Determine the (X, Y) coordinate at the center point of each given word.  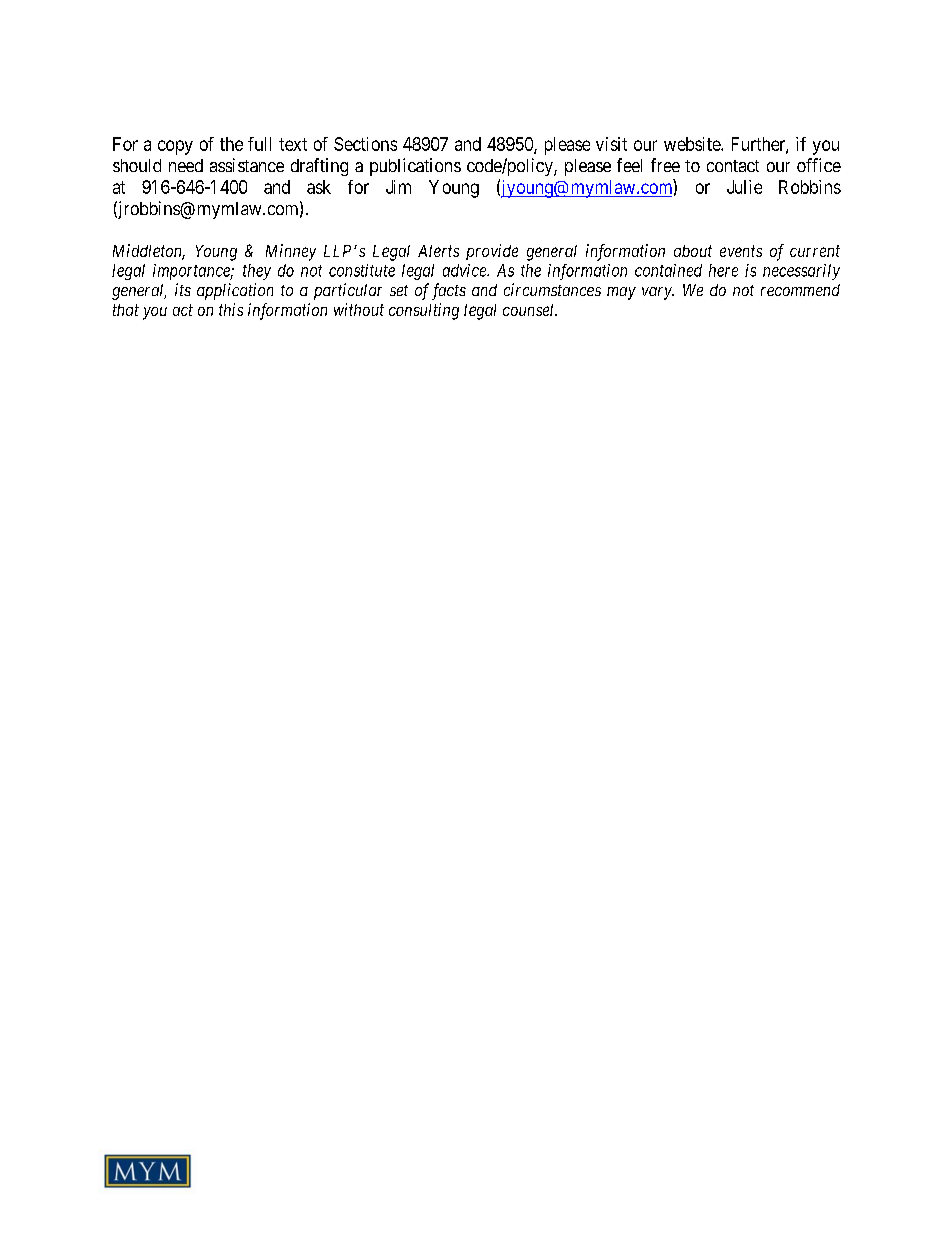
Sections (365, 144)
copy (175, 147)
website (693, 144)
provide (492, 252)
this (231, 309)
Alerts (438, 251)
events (741, 251)
